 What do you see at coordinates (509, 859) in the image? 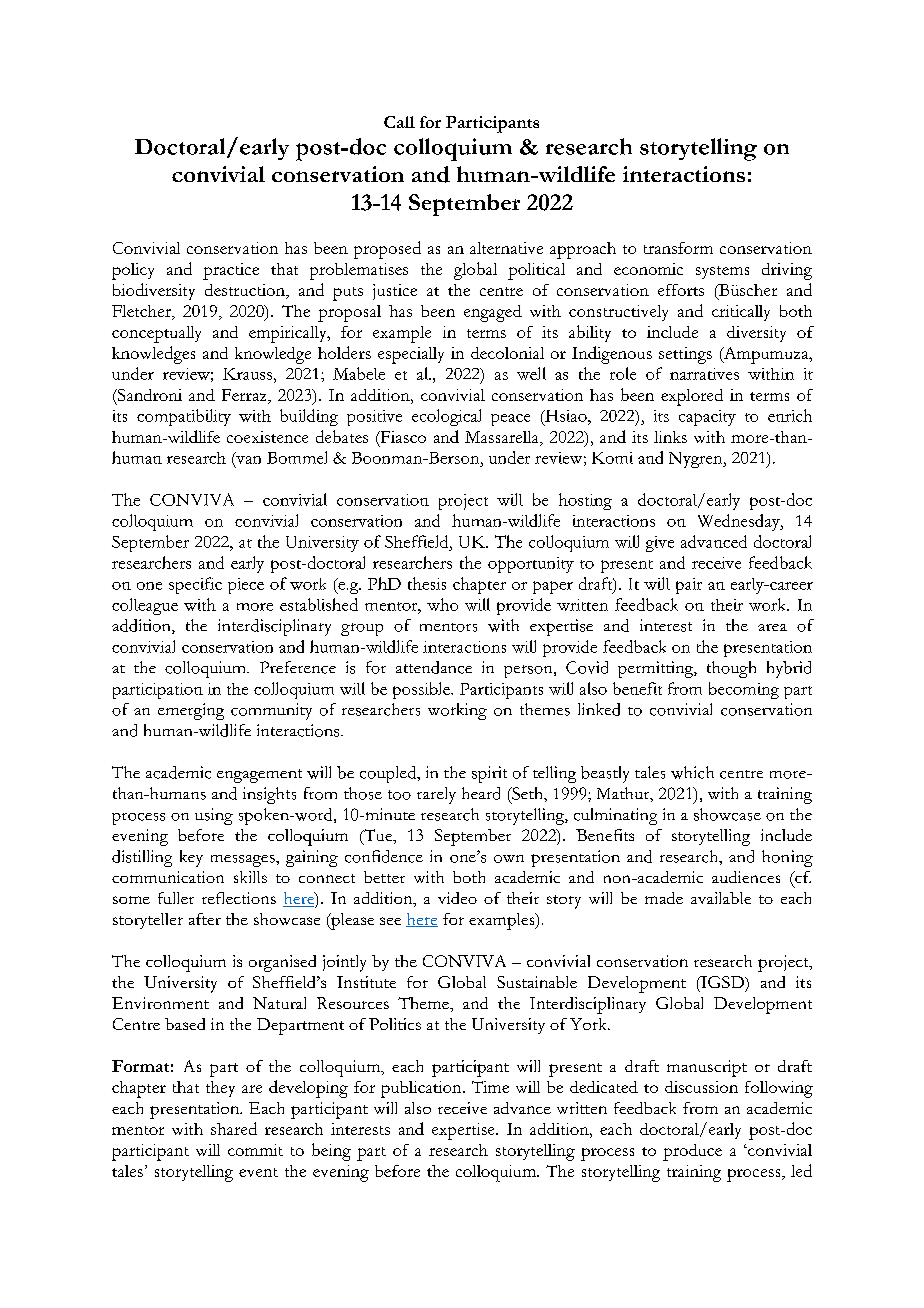
I see `own` at bounding box center [509, 859].
